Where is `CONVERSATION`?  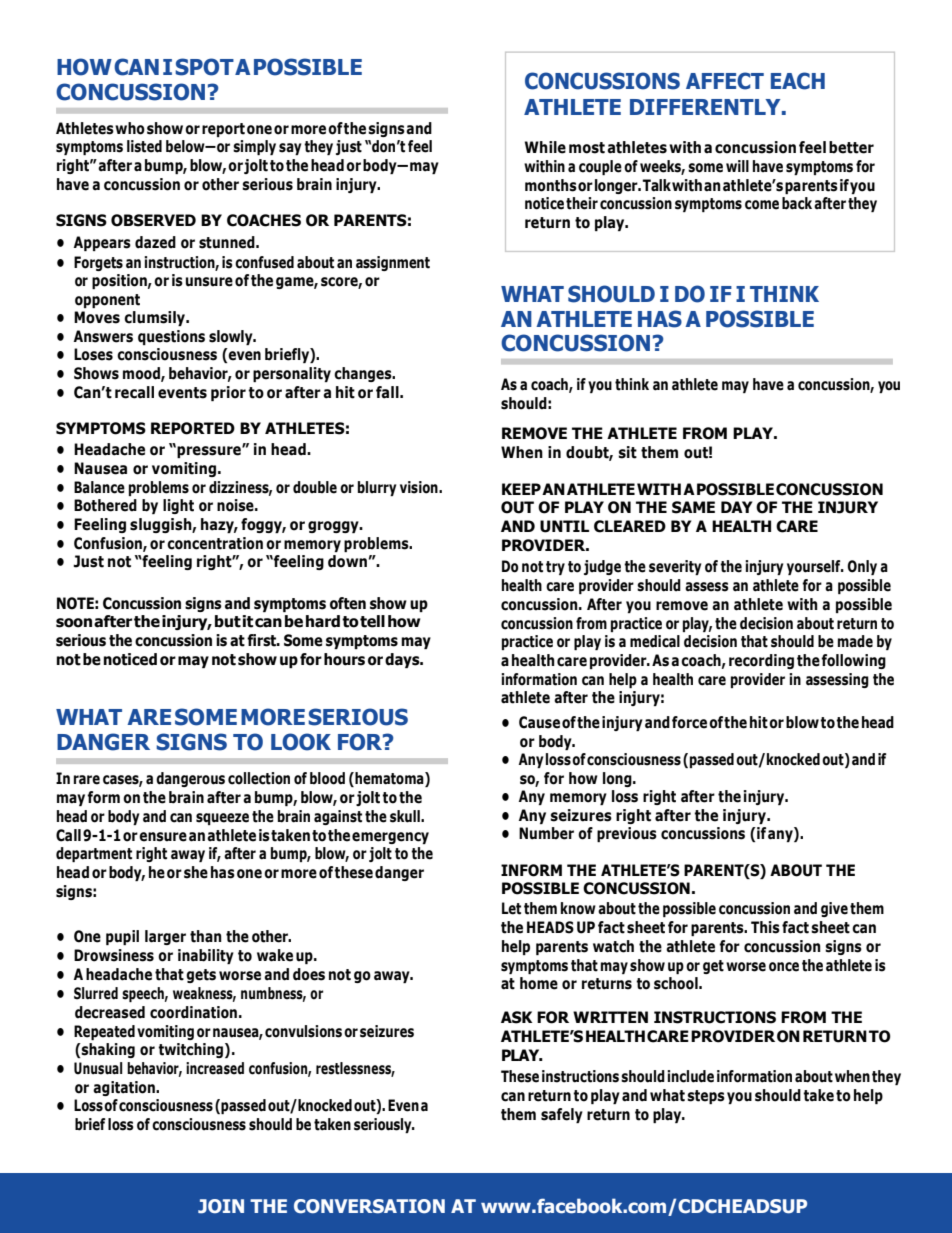 CONVERSATION is located at coordinates (369, 1206).
